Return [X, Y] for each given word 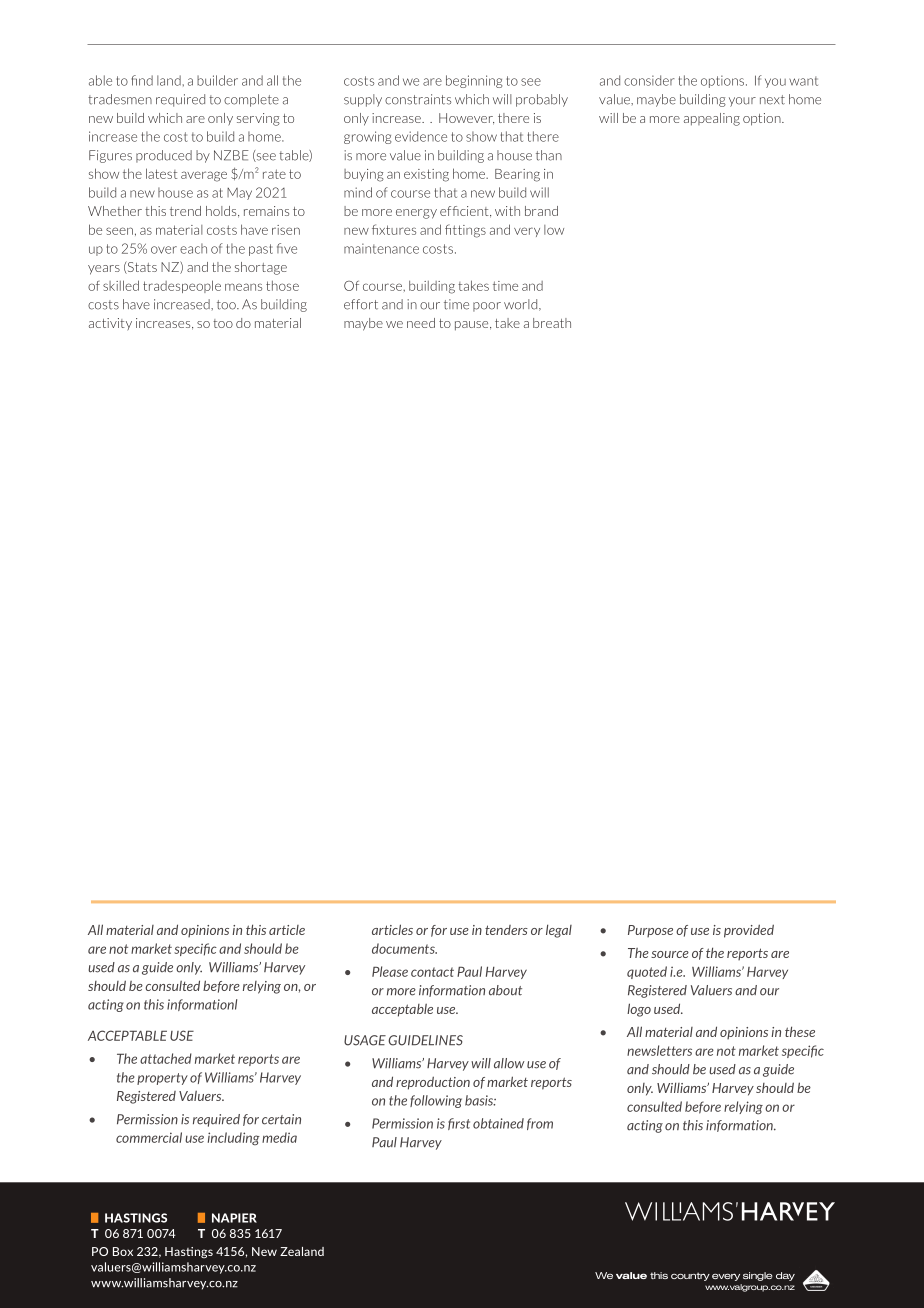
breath [552, 323]
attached [166, 1058]
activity [110, 324]
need [421, 323]
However [466, 119]
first [459, 1124]
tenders [506, 930]
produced [164, 156]
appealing [712, 119]
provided [749, 931]
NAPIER [234, 1218]
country [690, 1276]
